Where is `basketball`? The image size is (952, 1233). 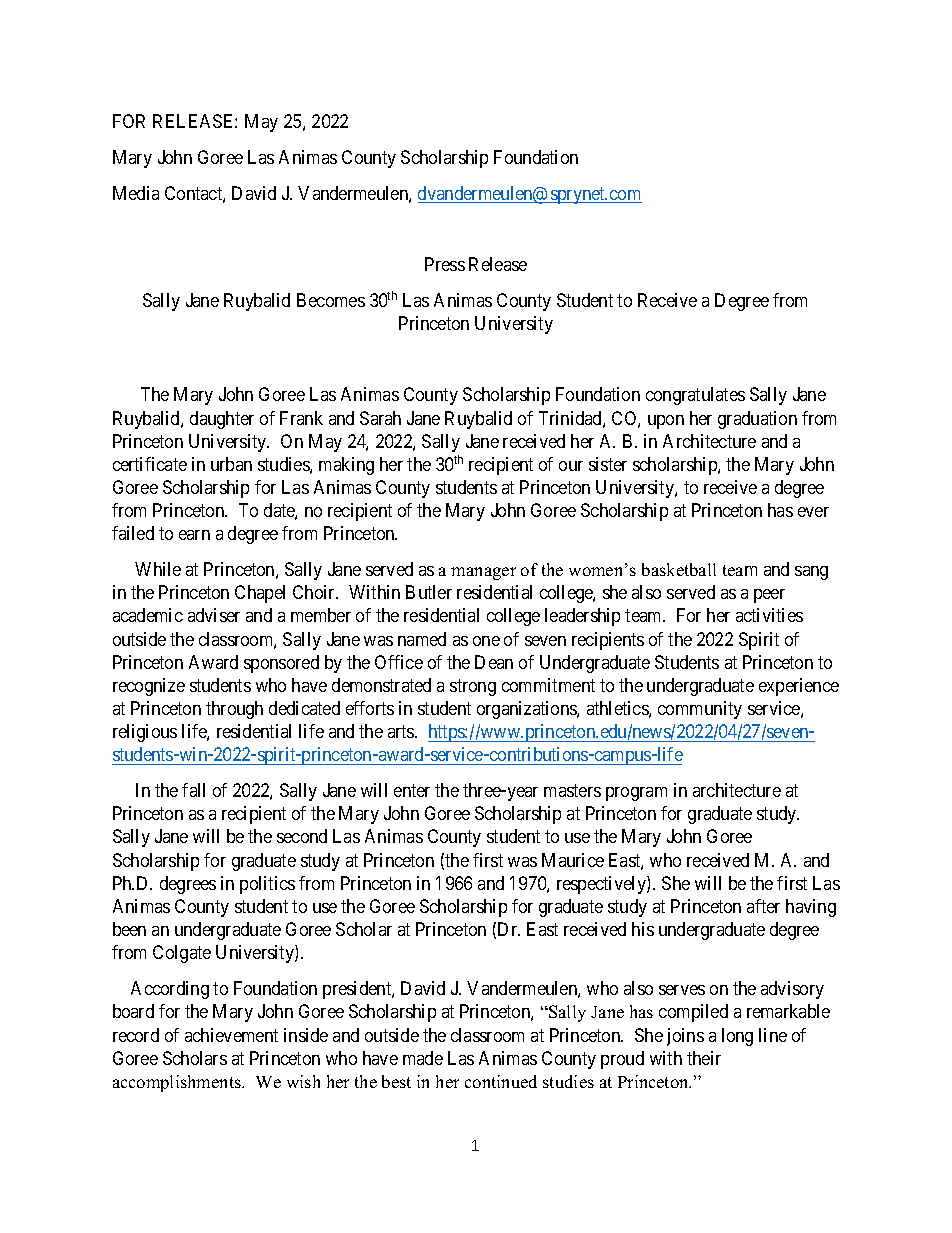
basketball is located at coordinates (679, 569).
